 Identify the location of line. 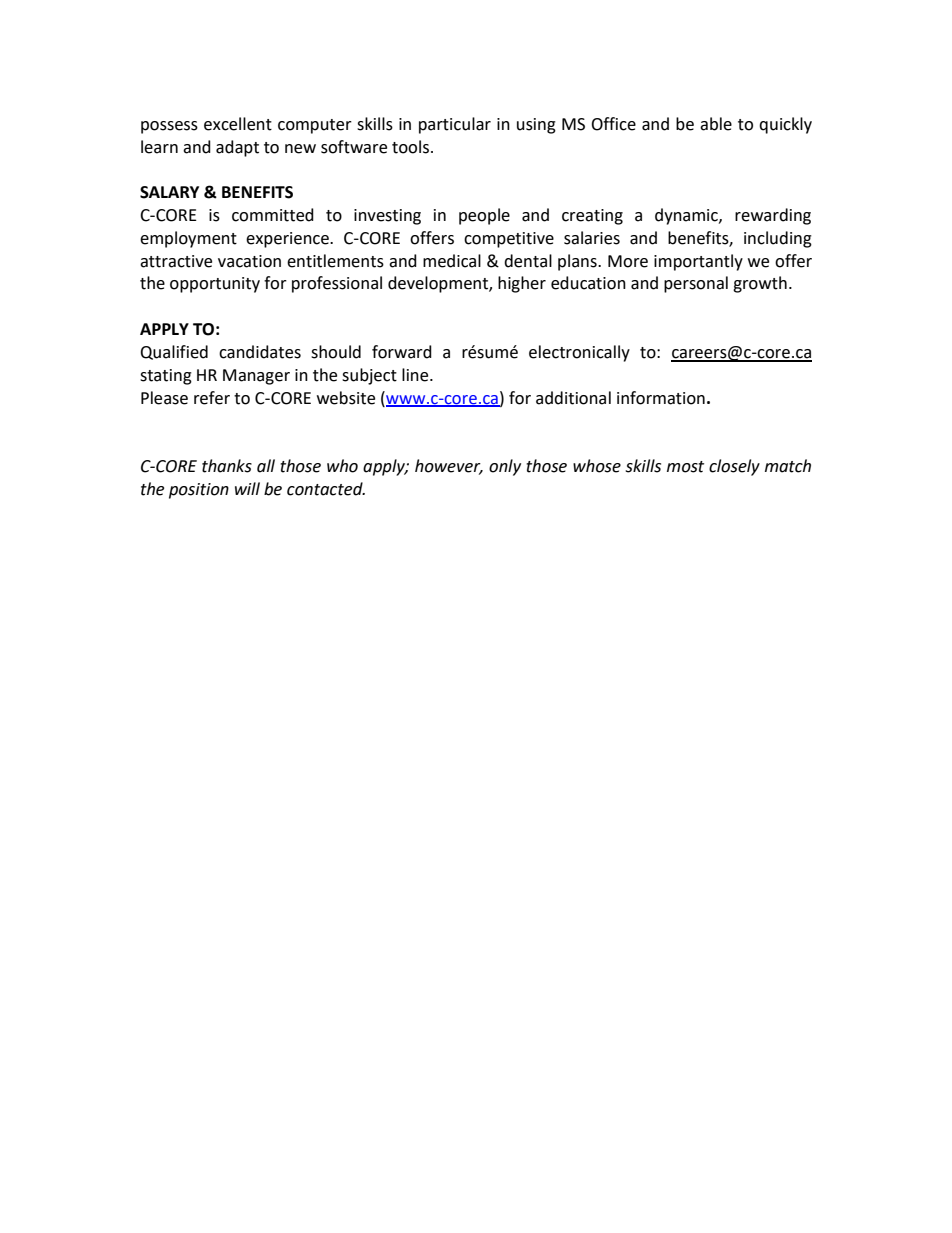
(416, 375).
